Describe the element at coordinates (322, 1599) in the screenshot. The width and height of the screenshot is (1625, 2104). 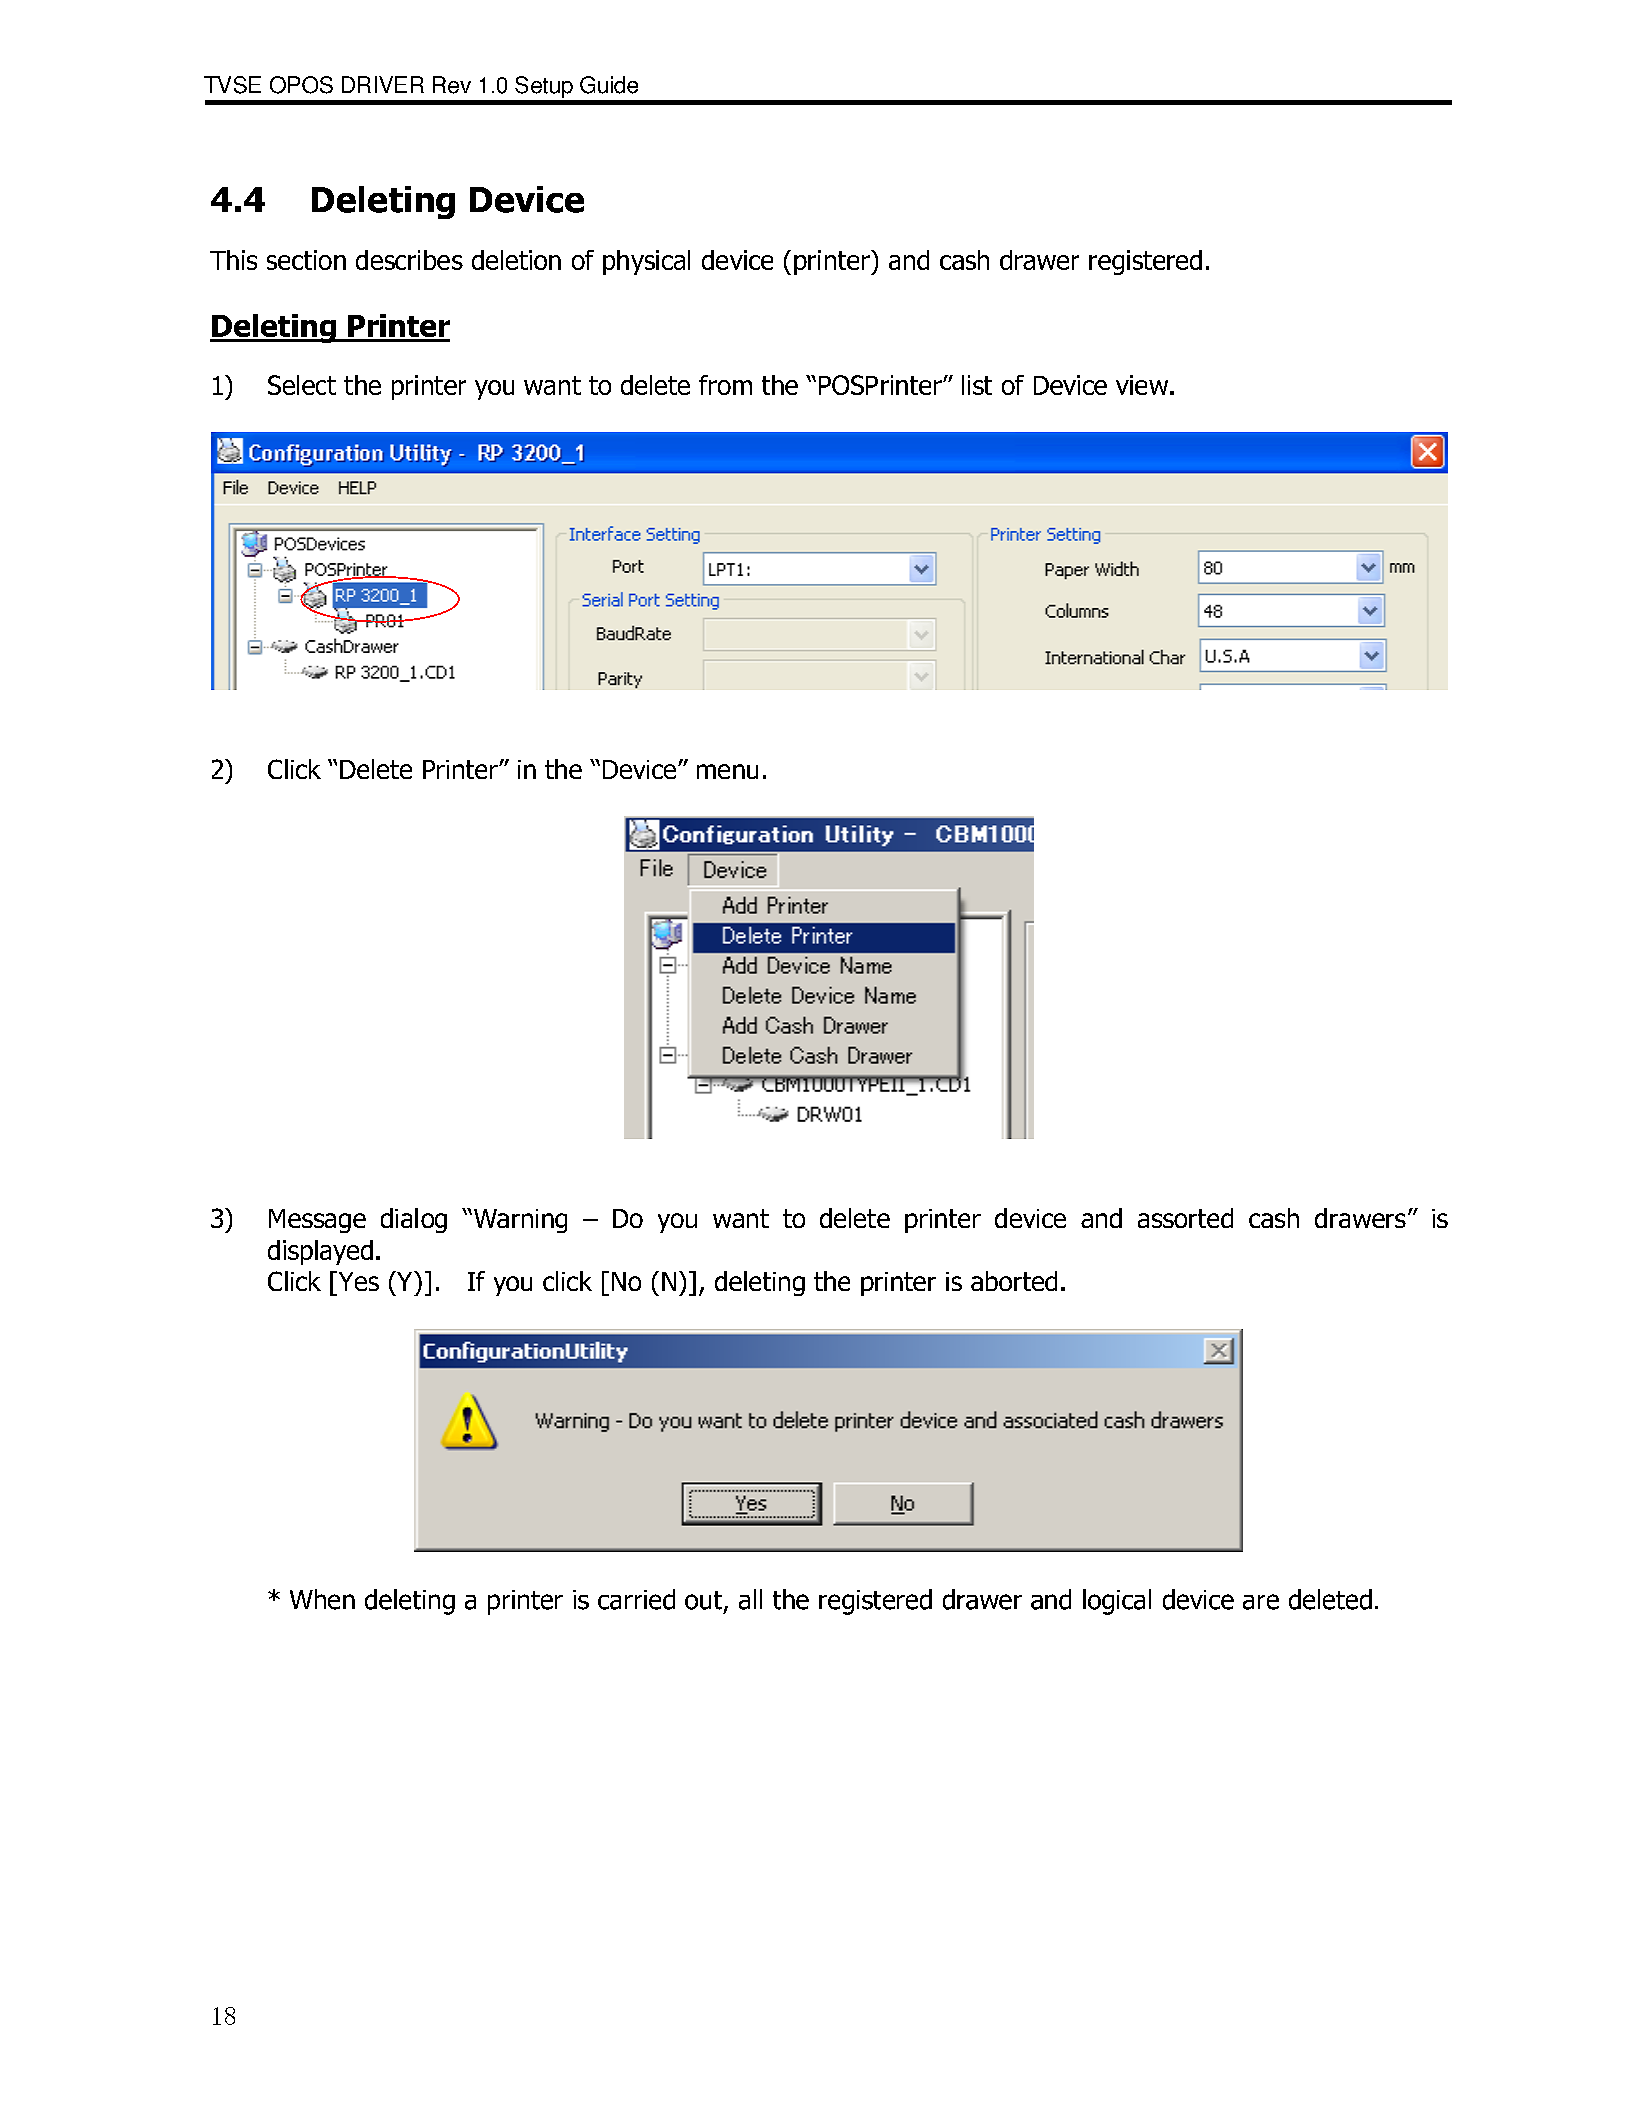
I see `When` at that location.
